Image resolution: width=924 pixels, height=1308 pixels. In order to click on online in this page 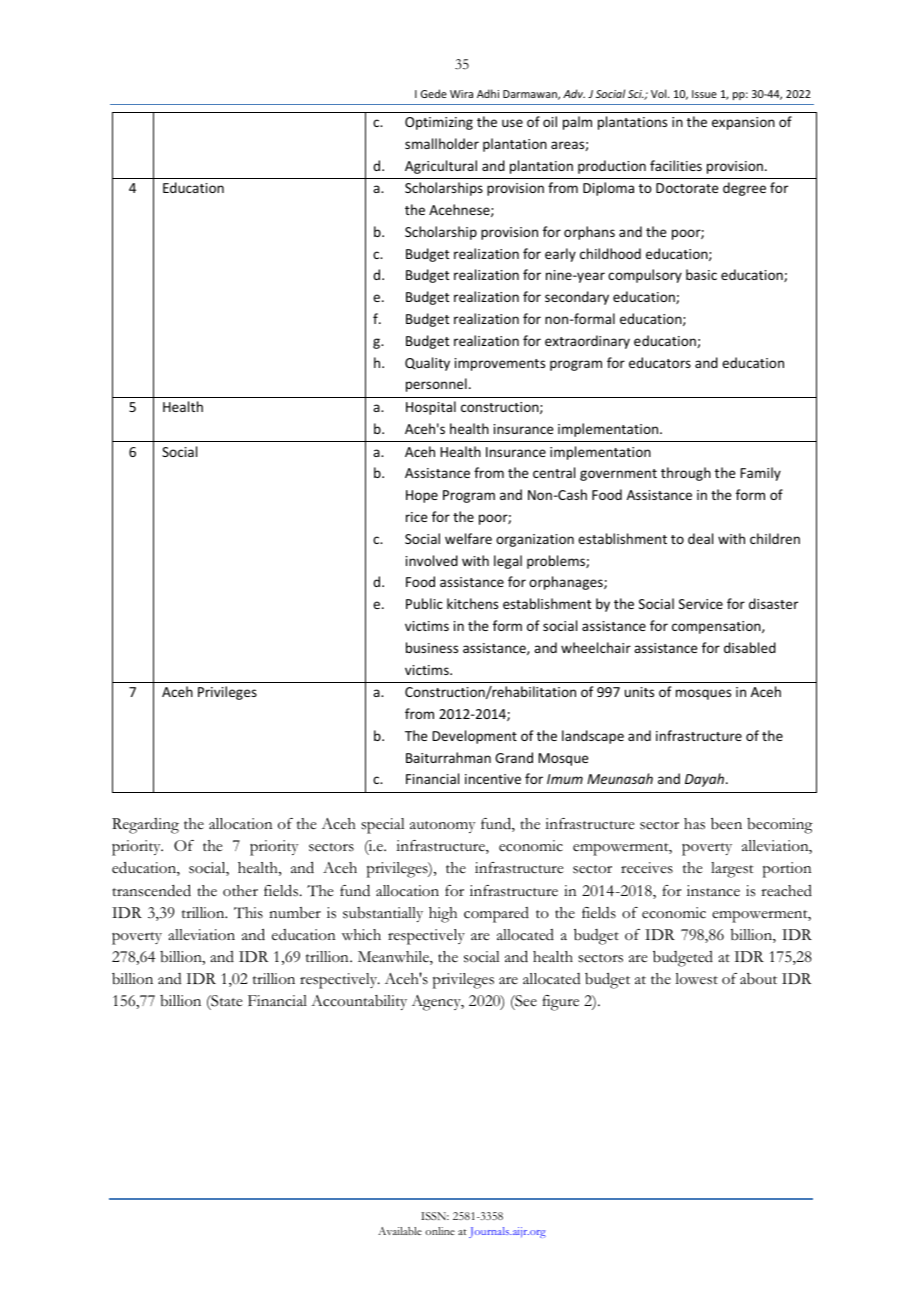, I will do `click(440, 1231)`.
